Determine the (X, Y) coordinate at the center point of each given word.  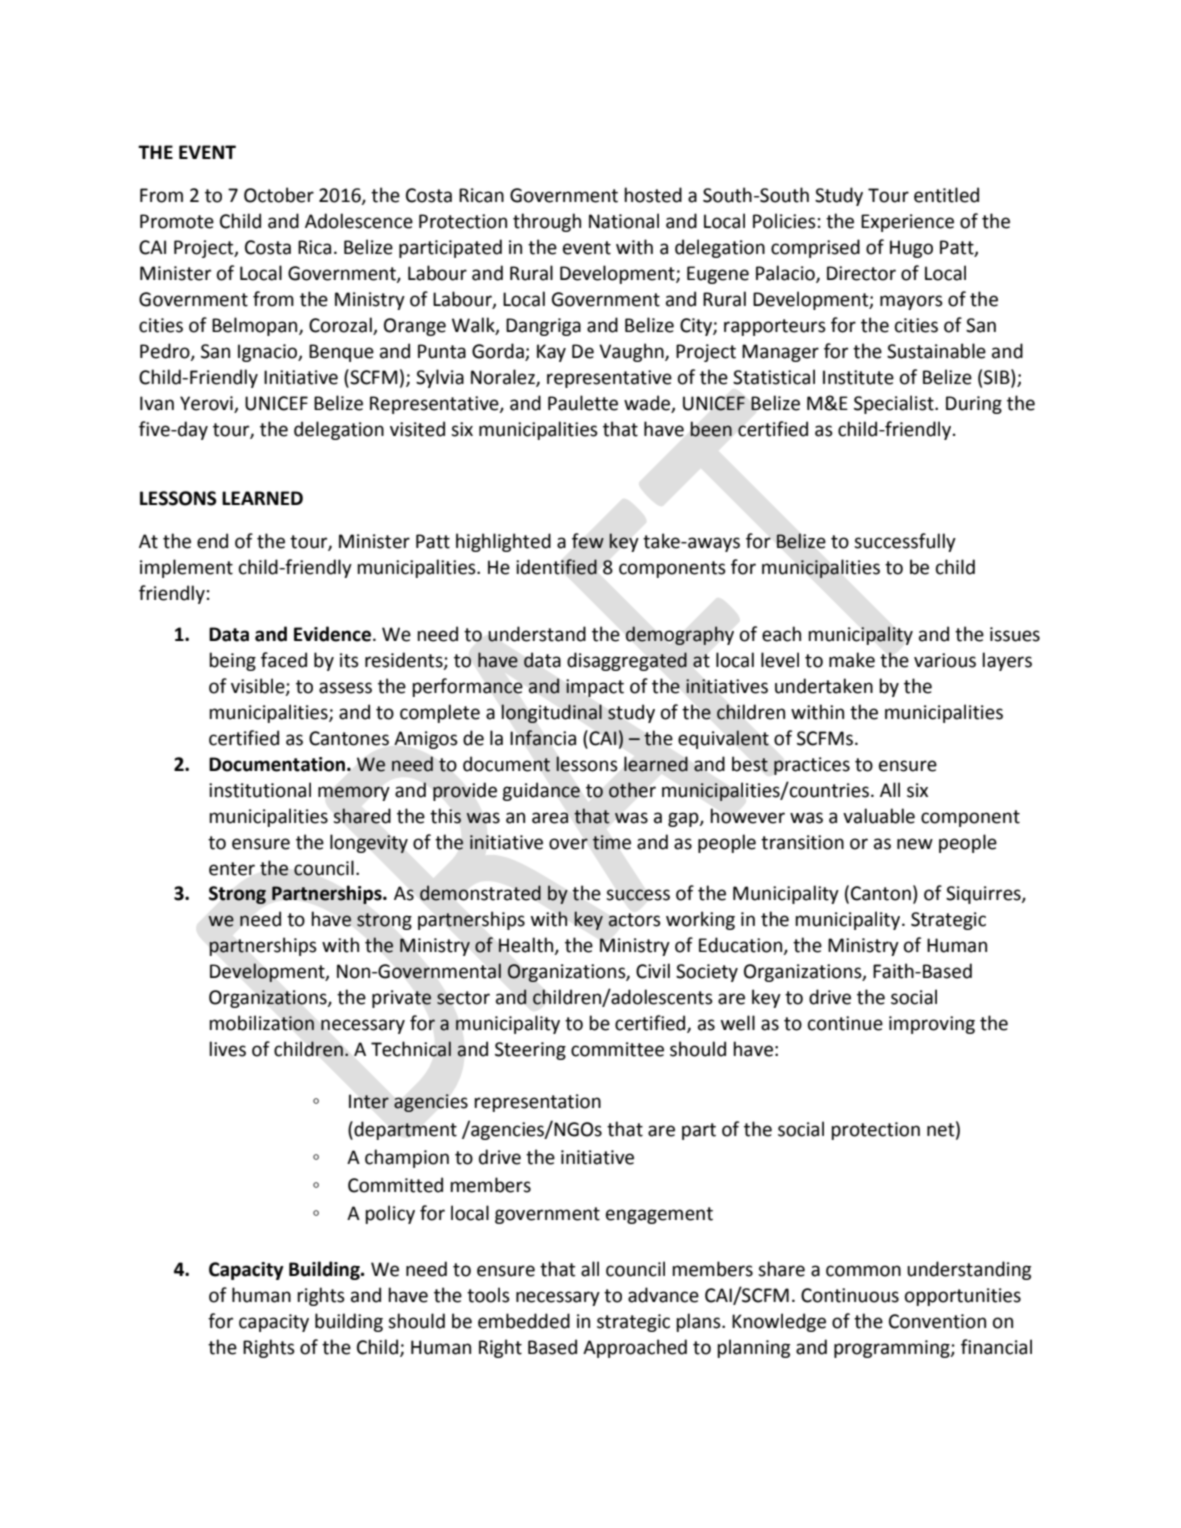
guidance (541, 791)
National (624, 221)
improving (932, 1025)
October (279, 195)
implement (186, 568)
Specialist (895, 404)
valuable (879, 816)
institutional (260, 790)
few (588, 541)
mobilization (261, 1023)
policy (390, 1214)
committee (617, 1049)
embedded (524, 1321)
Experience (907, 223)
